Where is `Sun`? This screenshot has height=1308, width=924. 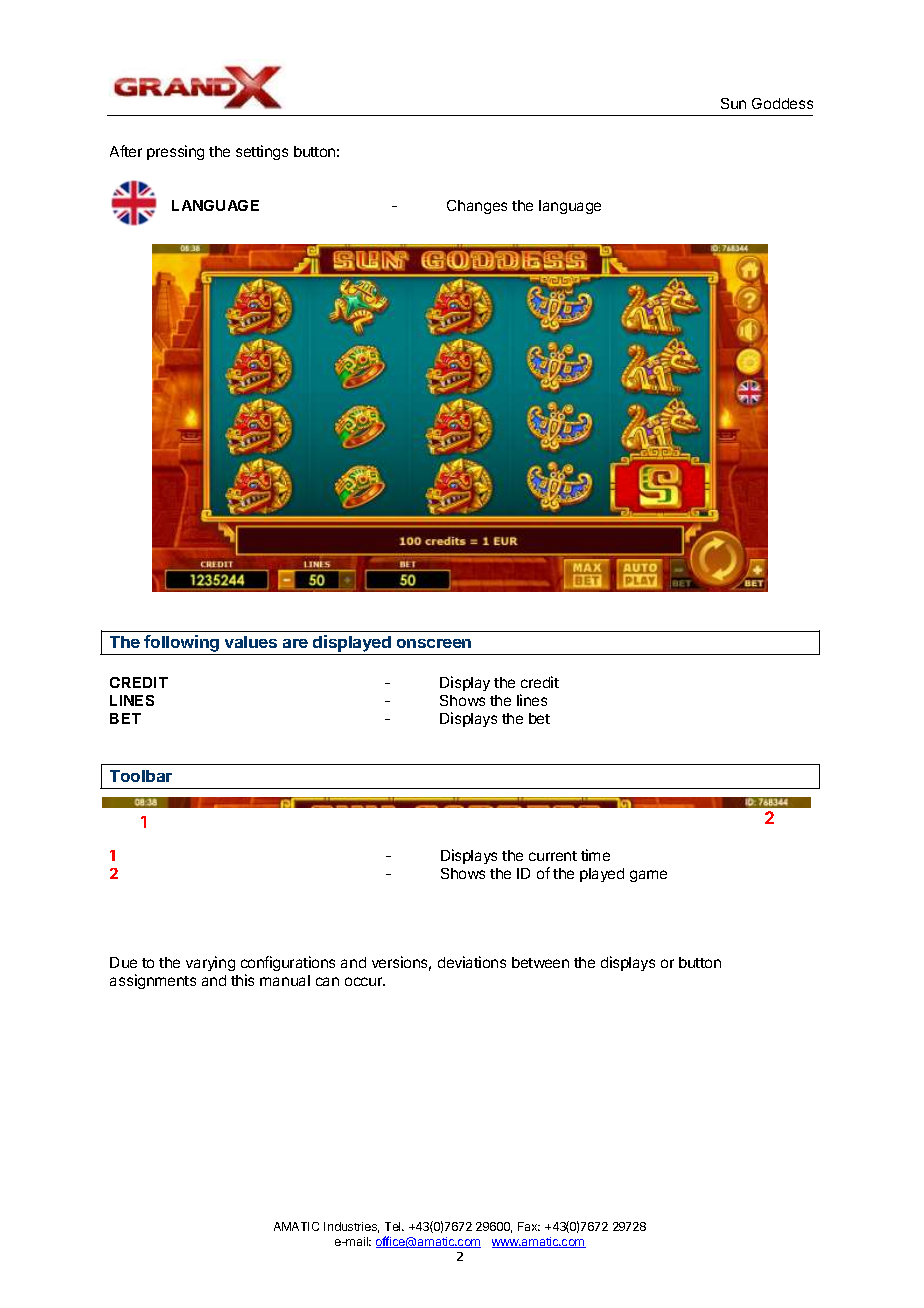 Sun is located at coordinates (733, 103).
